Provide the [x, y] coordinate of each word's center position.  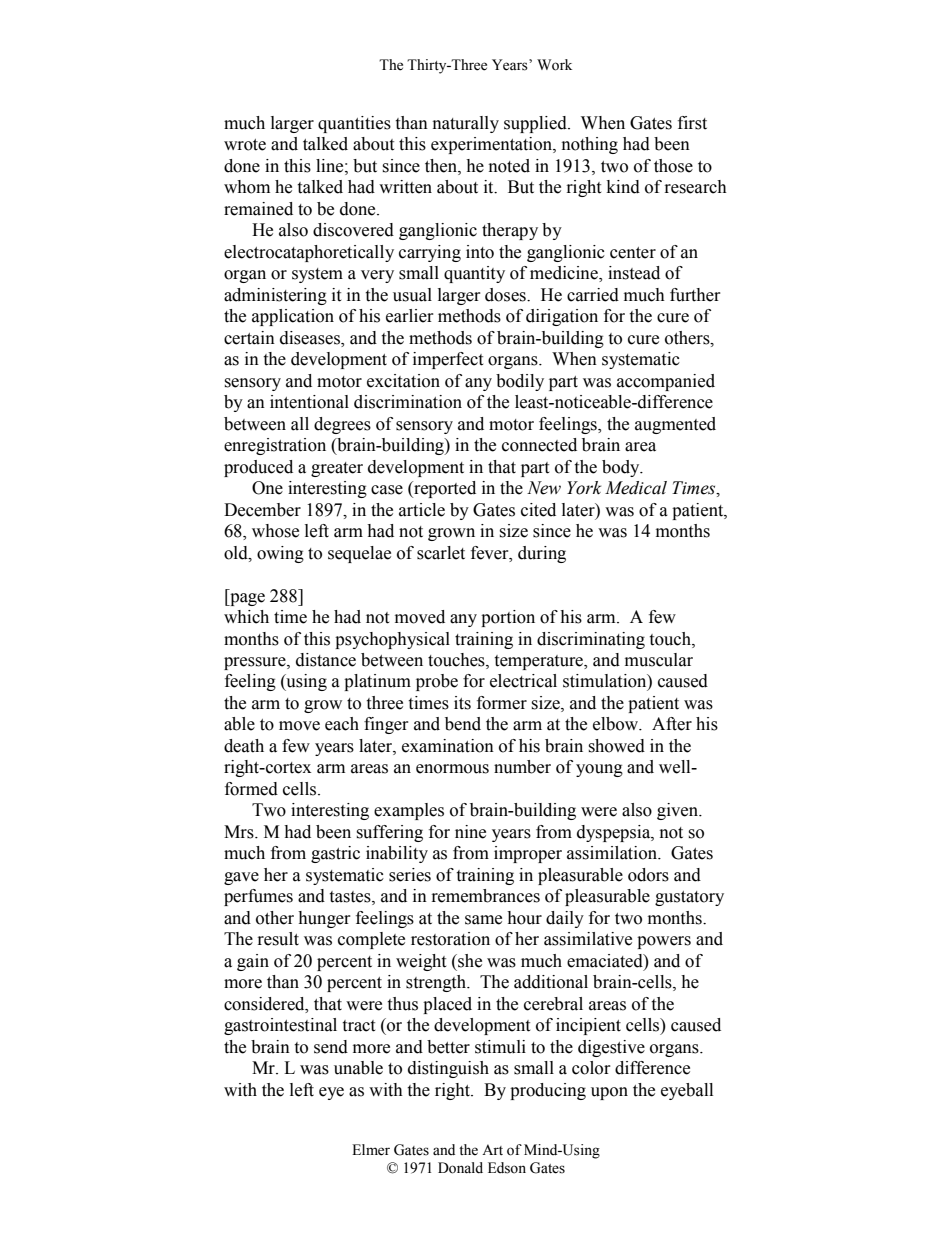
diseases [311, 338]
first [692, 123]
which [246, 617]
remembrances [486, 896]
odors [648, 875]
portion [508, 618]
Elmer [371, 1150]
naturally [466, 124]
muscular [659, 660]
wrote [245, 145]
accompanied [666, 382]
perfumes [258, 897]
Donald [460, 1168]
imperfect [448, 360]
